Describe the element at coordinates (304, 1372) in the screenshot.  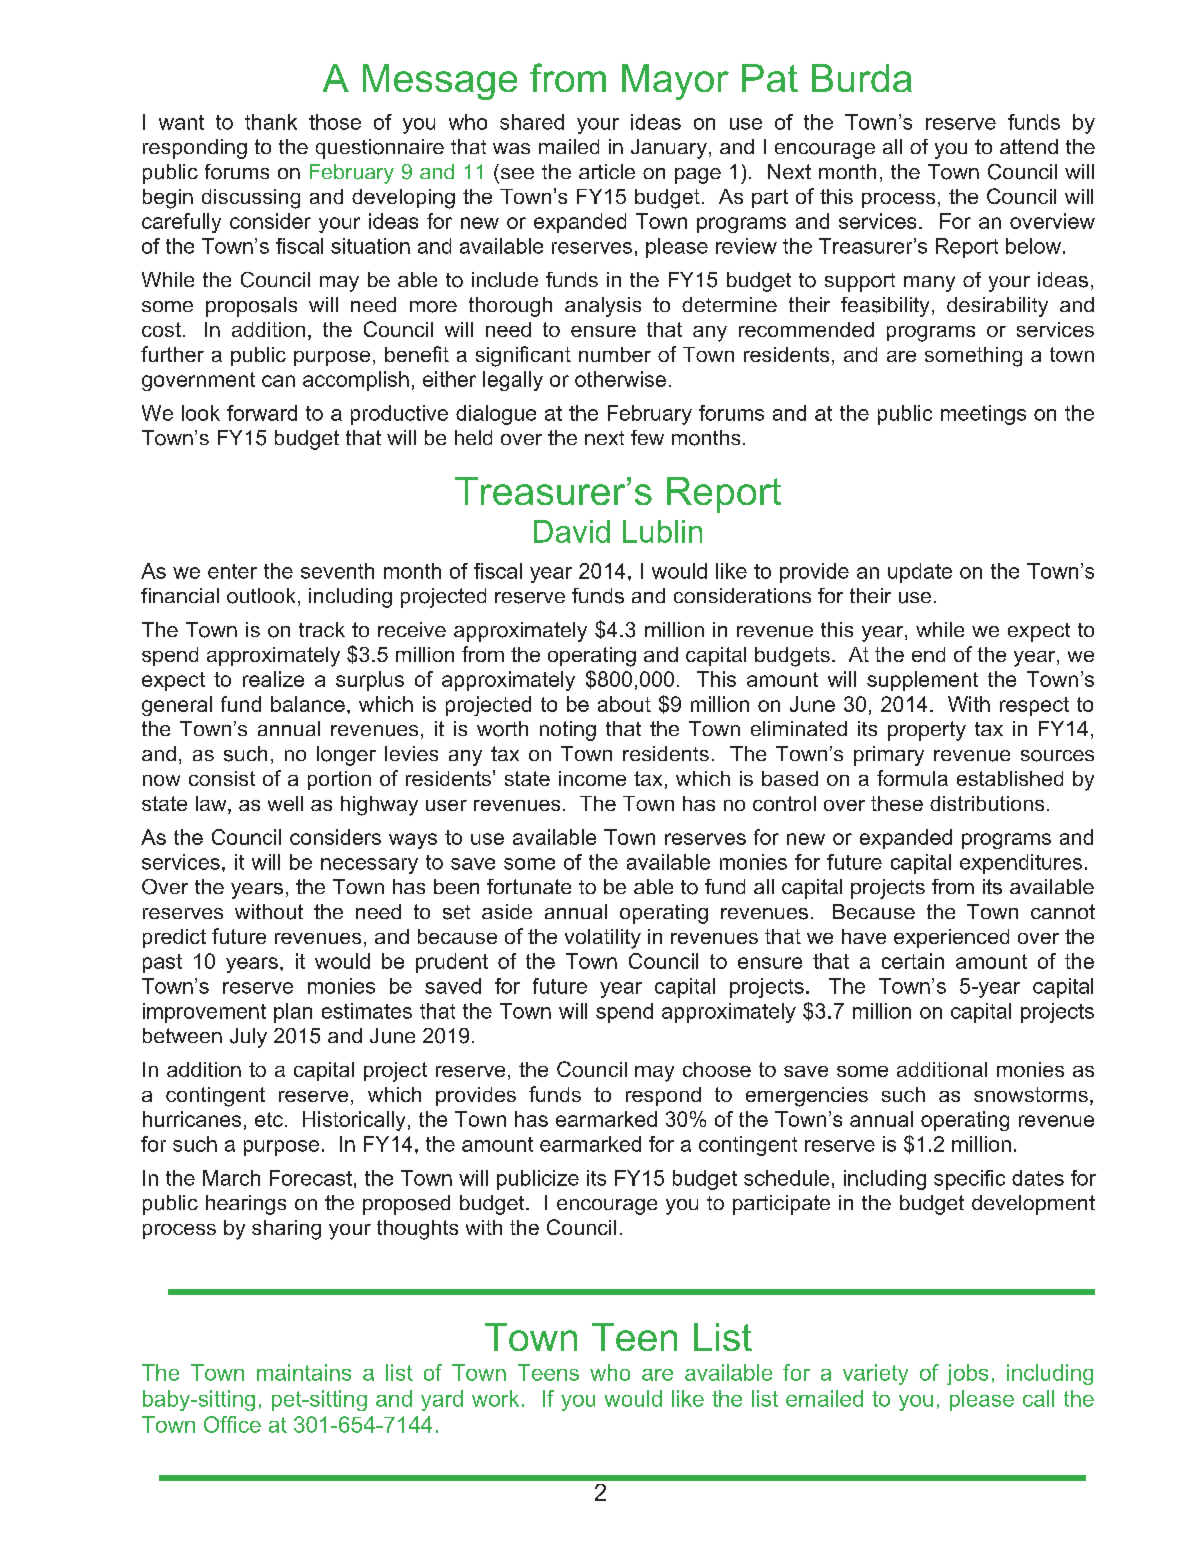
I see `maintains` at that location.
